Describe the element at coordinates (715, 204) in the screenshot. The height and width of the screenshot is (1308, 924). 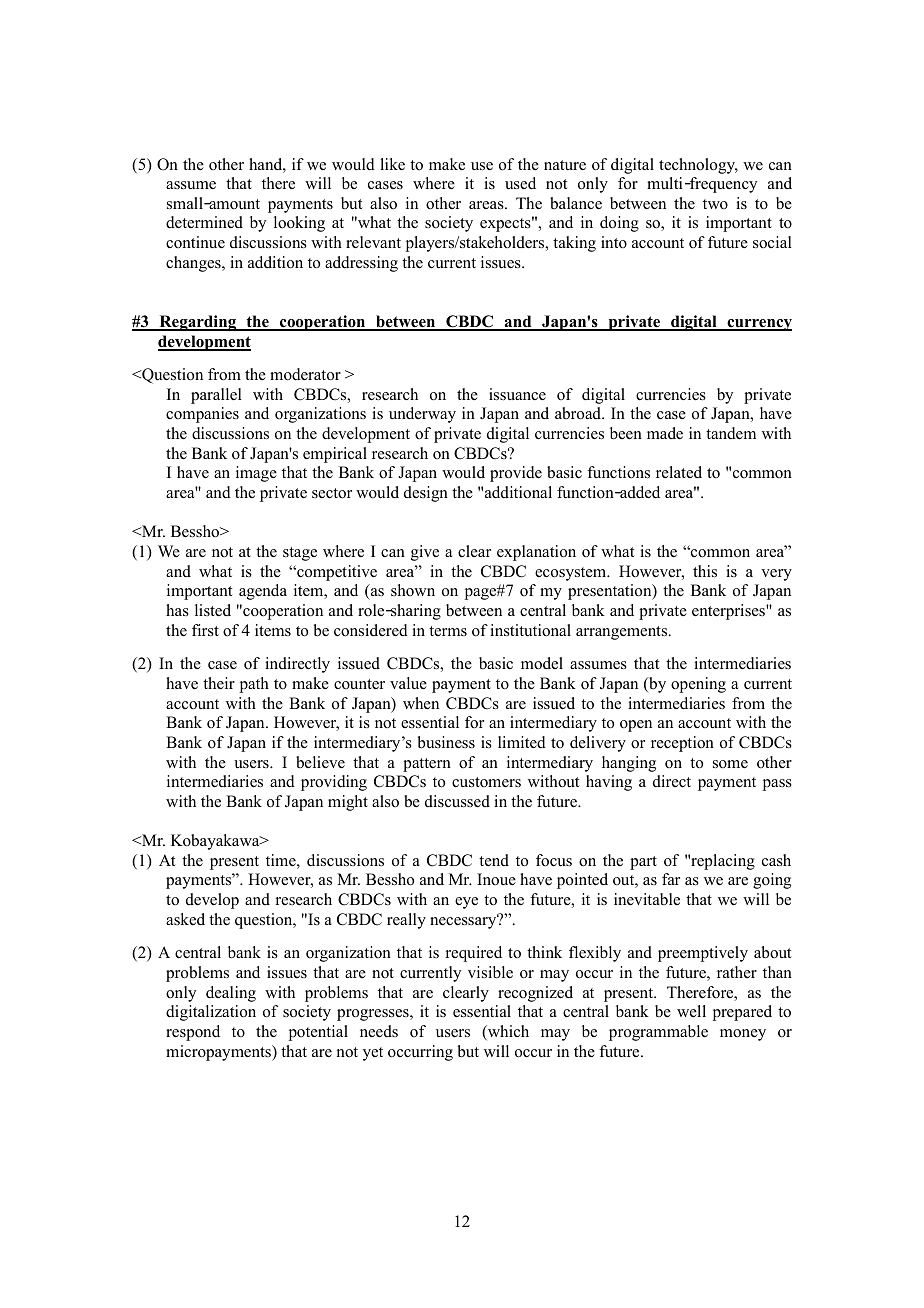
I see `two` at that location.
